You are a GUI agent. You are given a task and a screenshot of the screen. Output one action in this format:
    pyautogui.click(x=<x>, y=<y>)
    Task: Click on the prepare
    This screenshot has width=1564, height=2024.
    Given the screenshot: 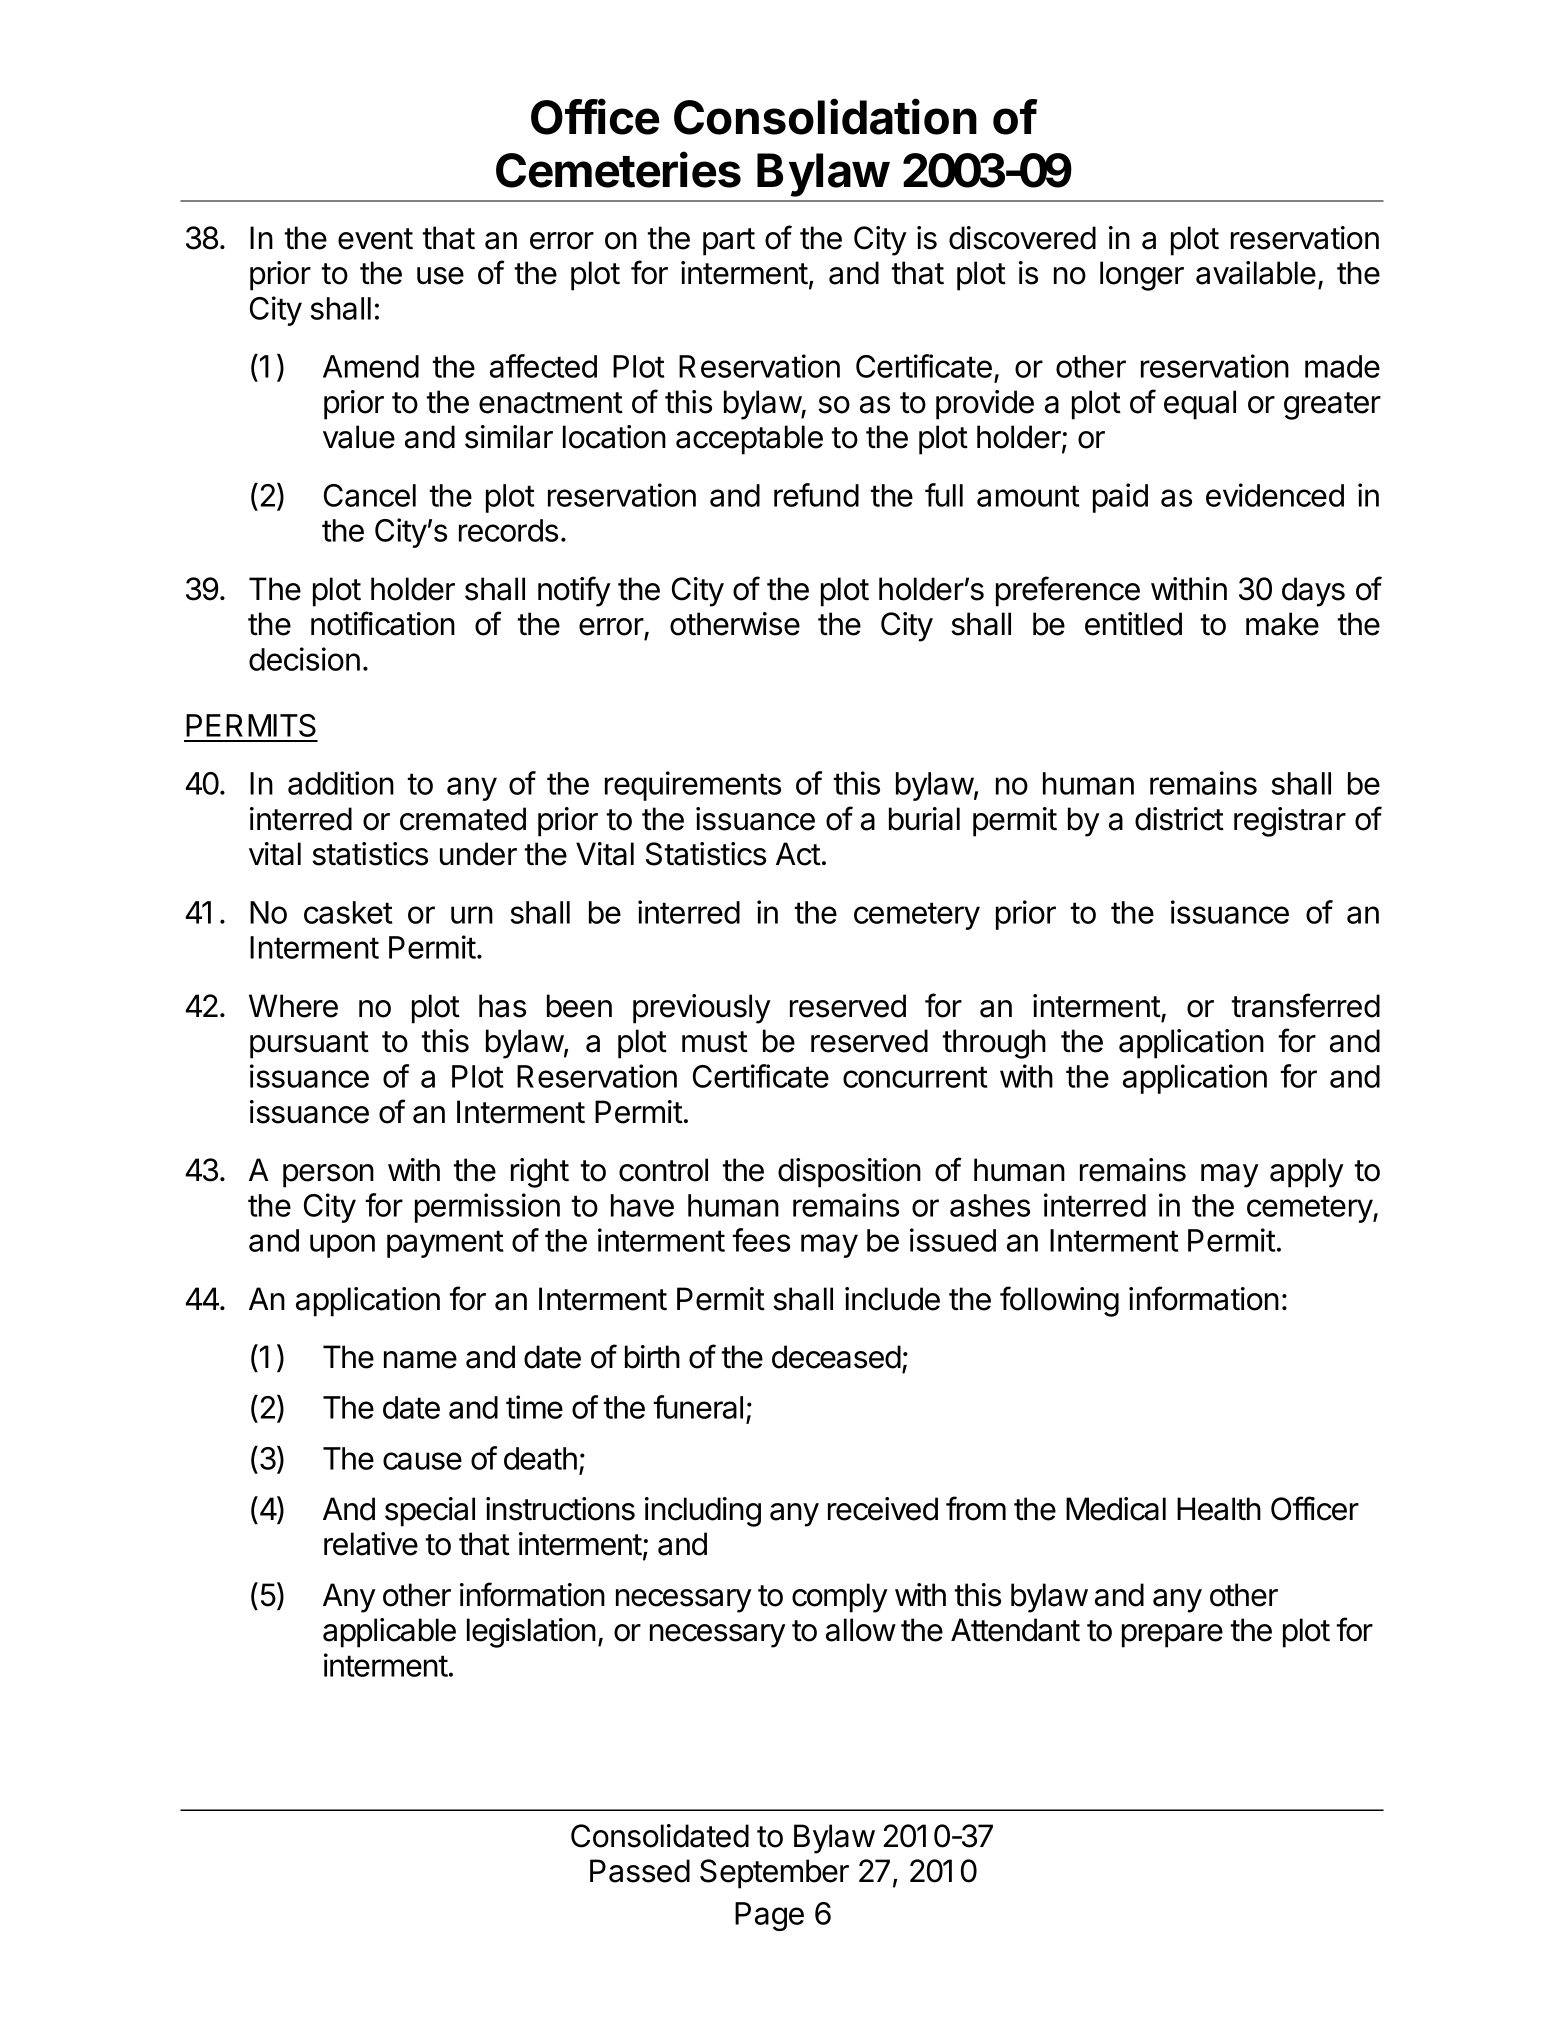 What is the action you would take?
    pyautogui.click(x=1172, y=1636)
